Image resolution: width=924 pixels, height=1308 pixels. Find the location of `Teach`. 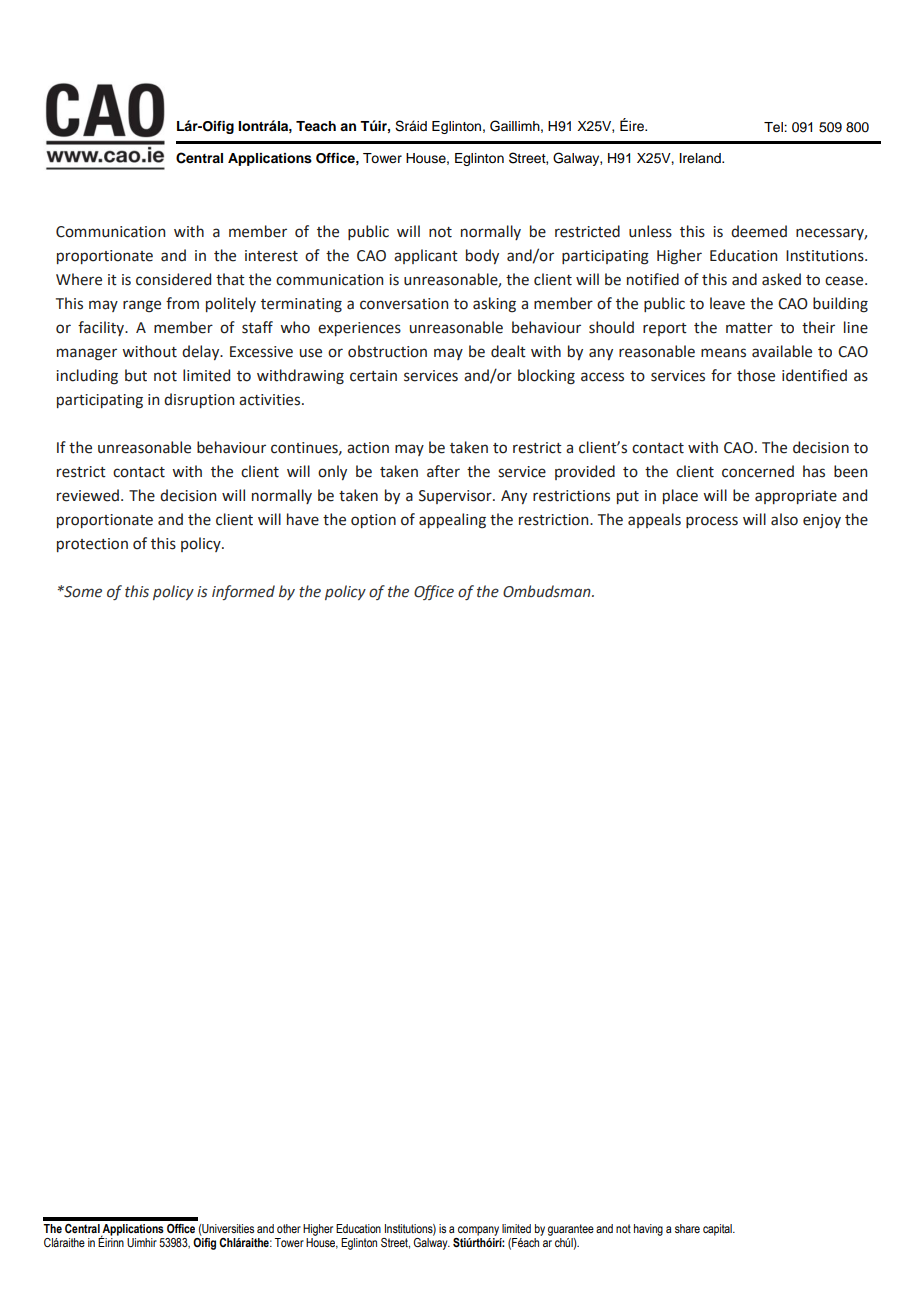

Teach is located at coordinates (316, 126).
